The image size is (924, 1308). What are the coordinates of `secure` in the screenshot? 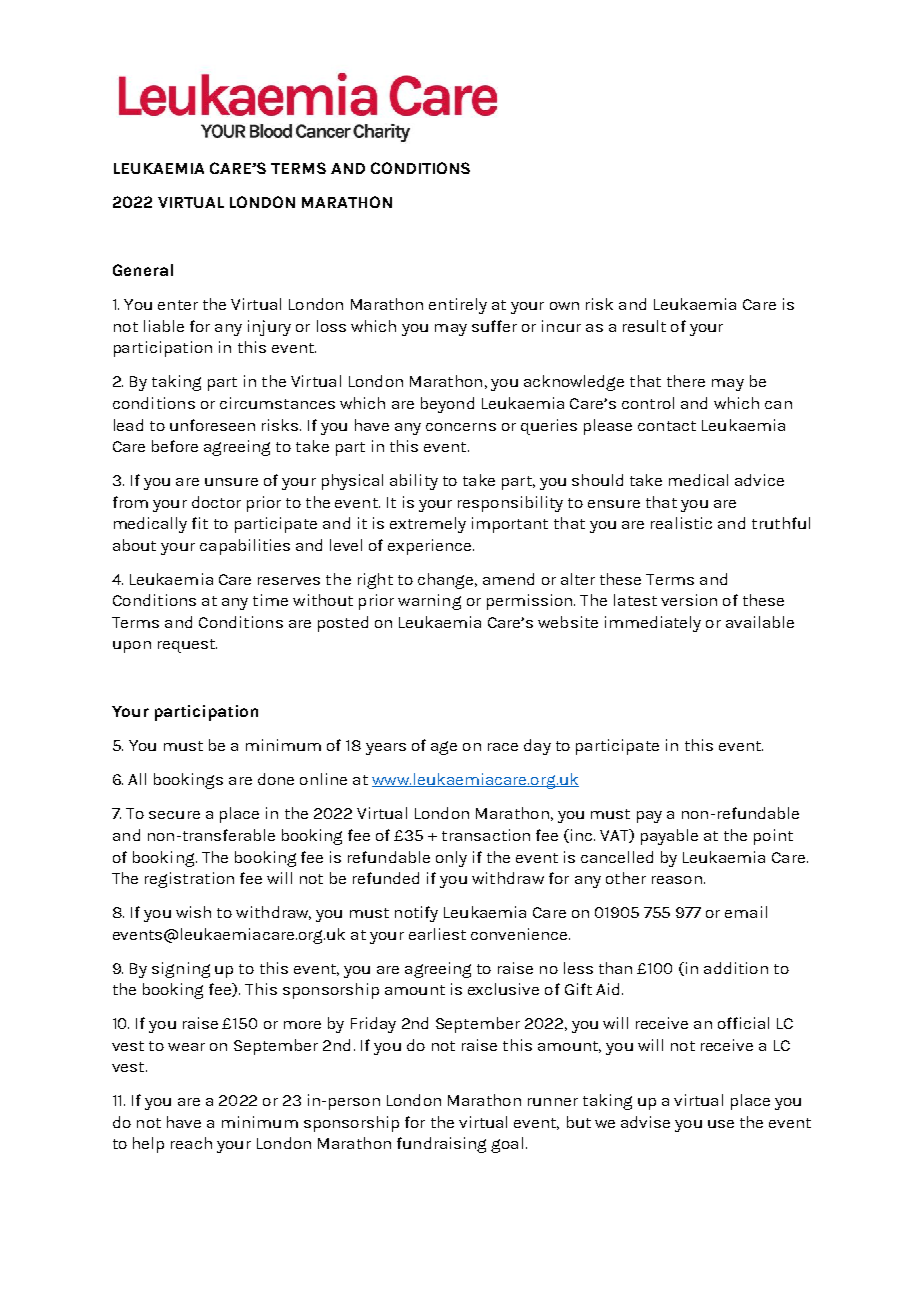 It's located at (174, 815).
